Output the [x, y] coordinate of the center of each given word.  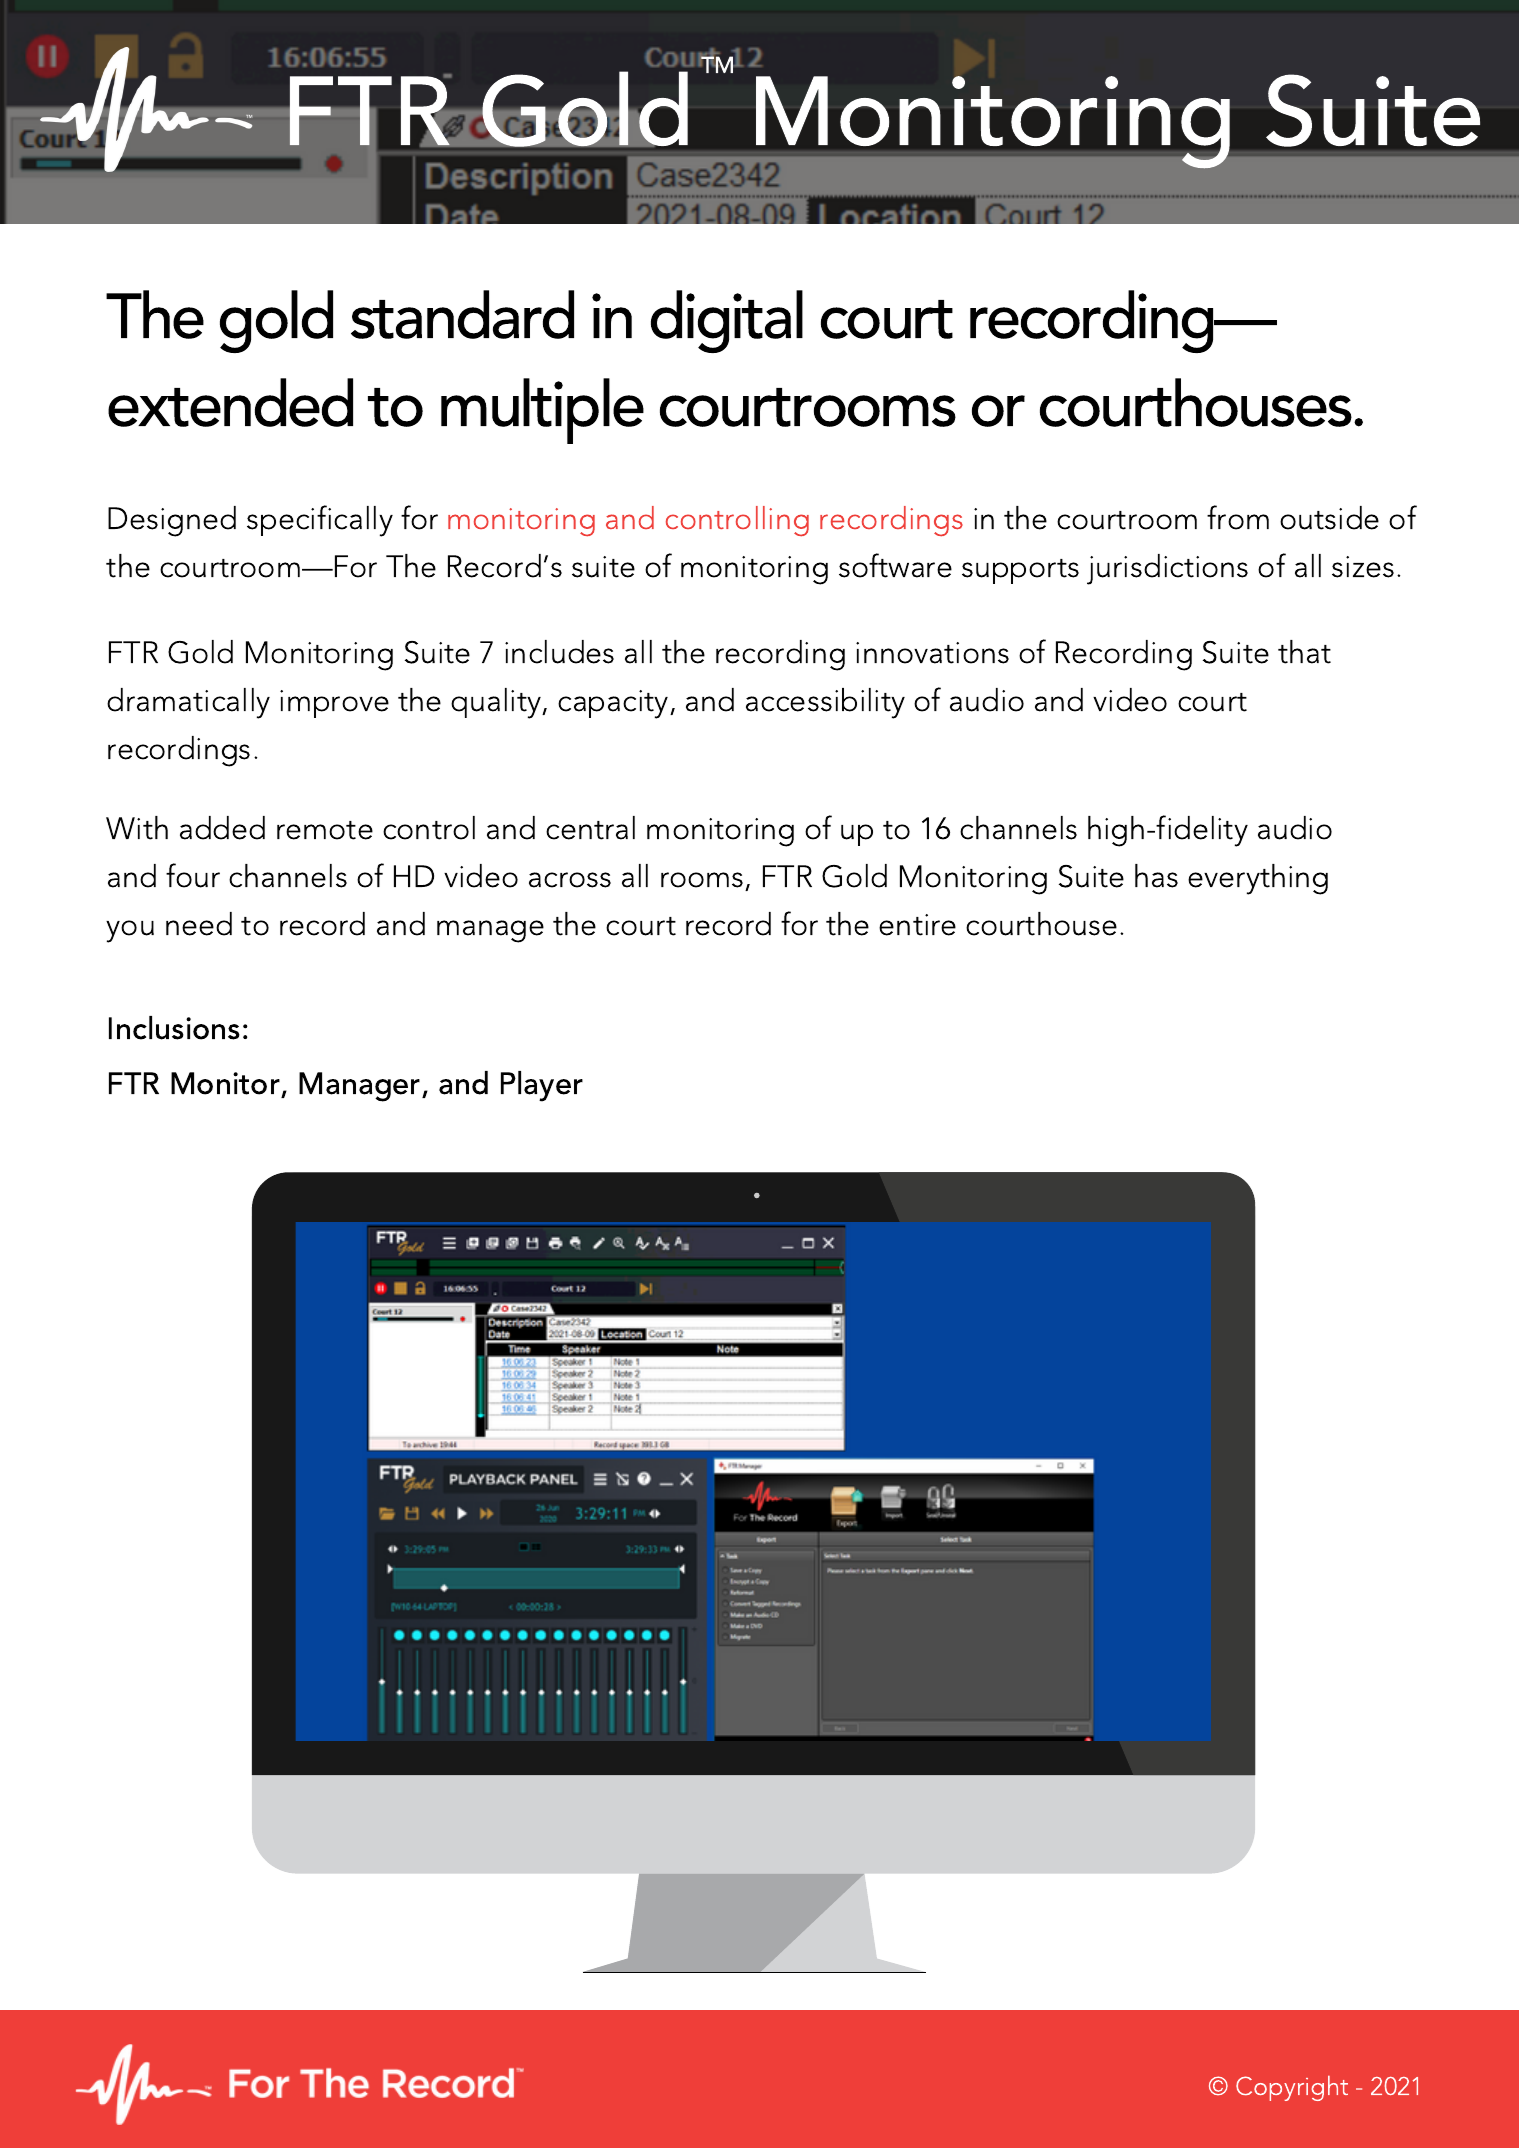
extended [230, 402]
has [1156, 876]
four [193, 875]
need [199, 924]
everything [1258, 879]
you [130, 931]
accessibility [825, 703]
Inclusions [174, 1028]
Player [542, 1086]
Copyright [1292, 2088]
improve [334, 704]
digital [727, 321]
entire [917, 925]
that [1304, 652]
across [570, 880]
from [1238, 517]
